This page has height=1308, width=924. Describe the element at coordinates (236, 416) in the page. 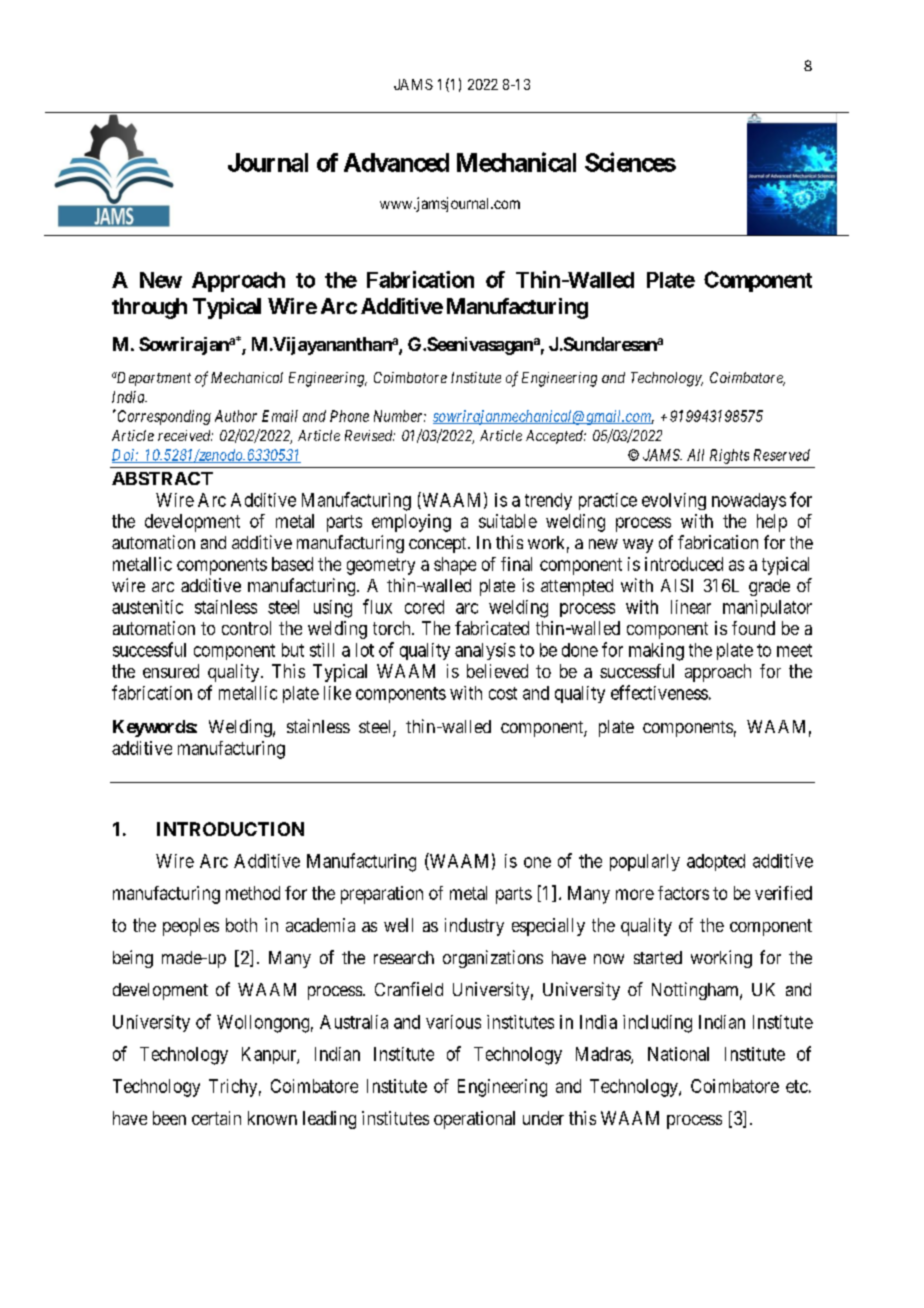

I see `Author` at that location.
